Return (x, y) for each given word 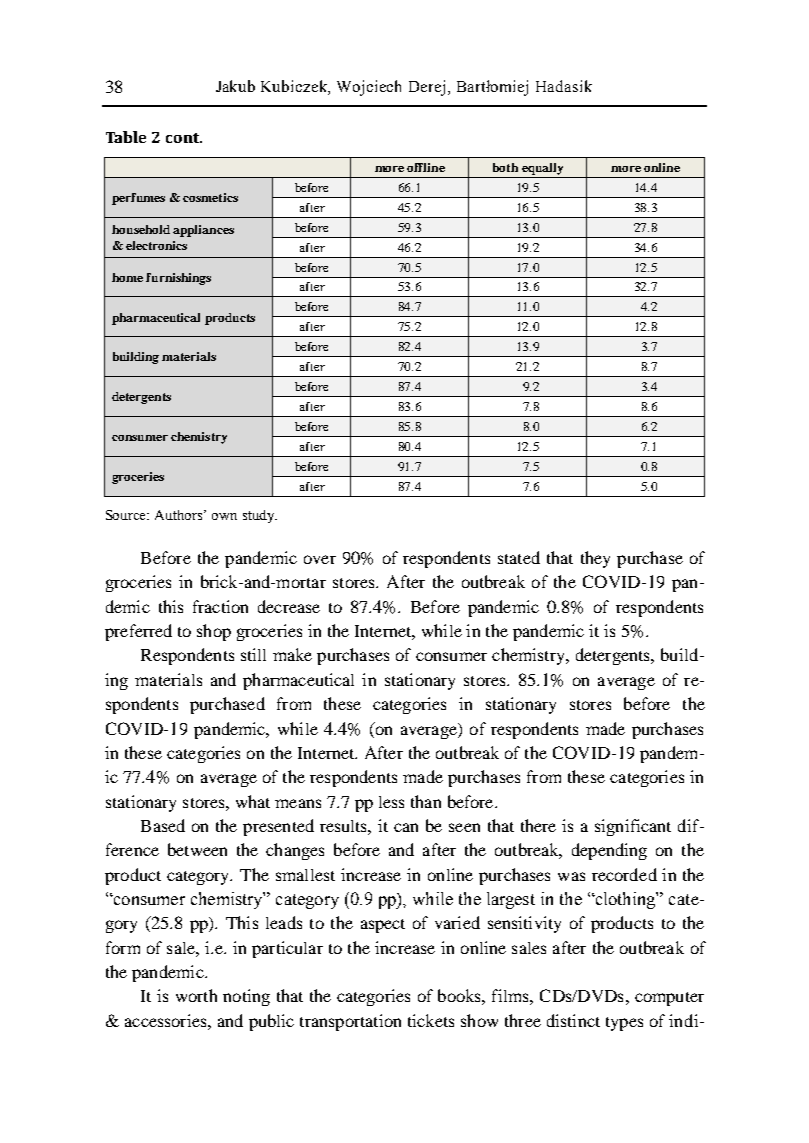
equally (542, 169)
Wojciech (369, 88)
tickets (431, 1020)
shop (214, 632)
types (624, 1024)
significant (633, 827)
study (260, 516)
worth (196, 995)
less (391, 802)
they (595, 559)
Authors (180, 515)
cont (184, 138)
